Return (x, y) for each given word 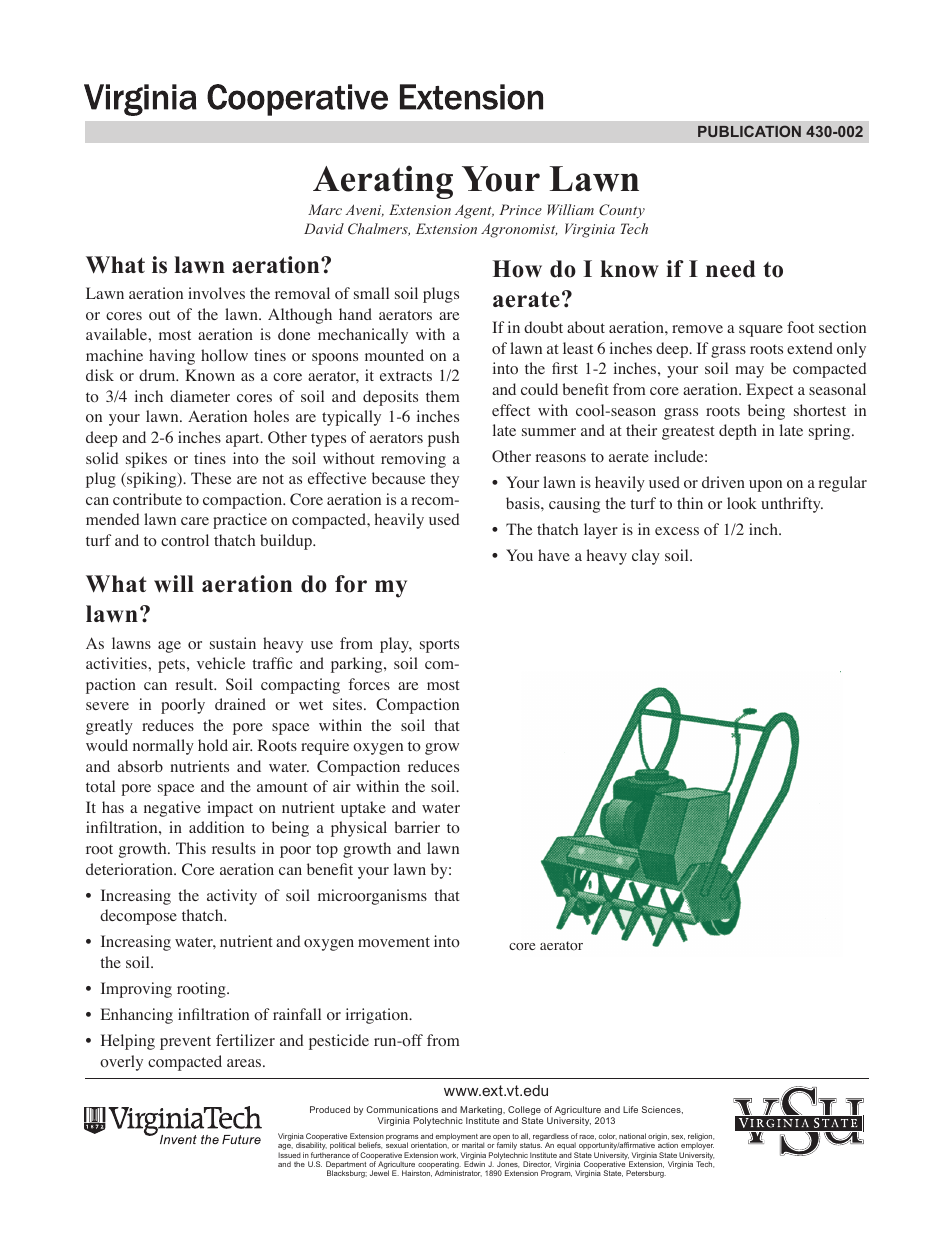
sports (439, 646)
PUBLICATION (749, 131)
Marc (325, 209)
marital (473, 1145)
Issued (289, 1155)
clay (646, 557)
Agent (474, 212)
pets (173, 666)
